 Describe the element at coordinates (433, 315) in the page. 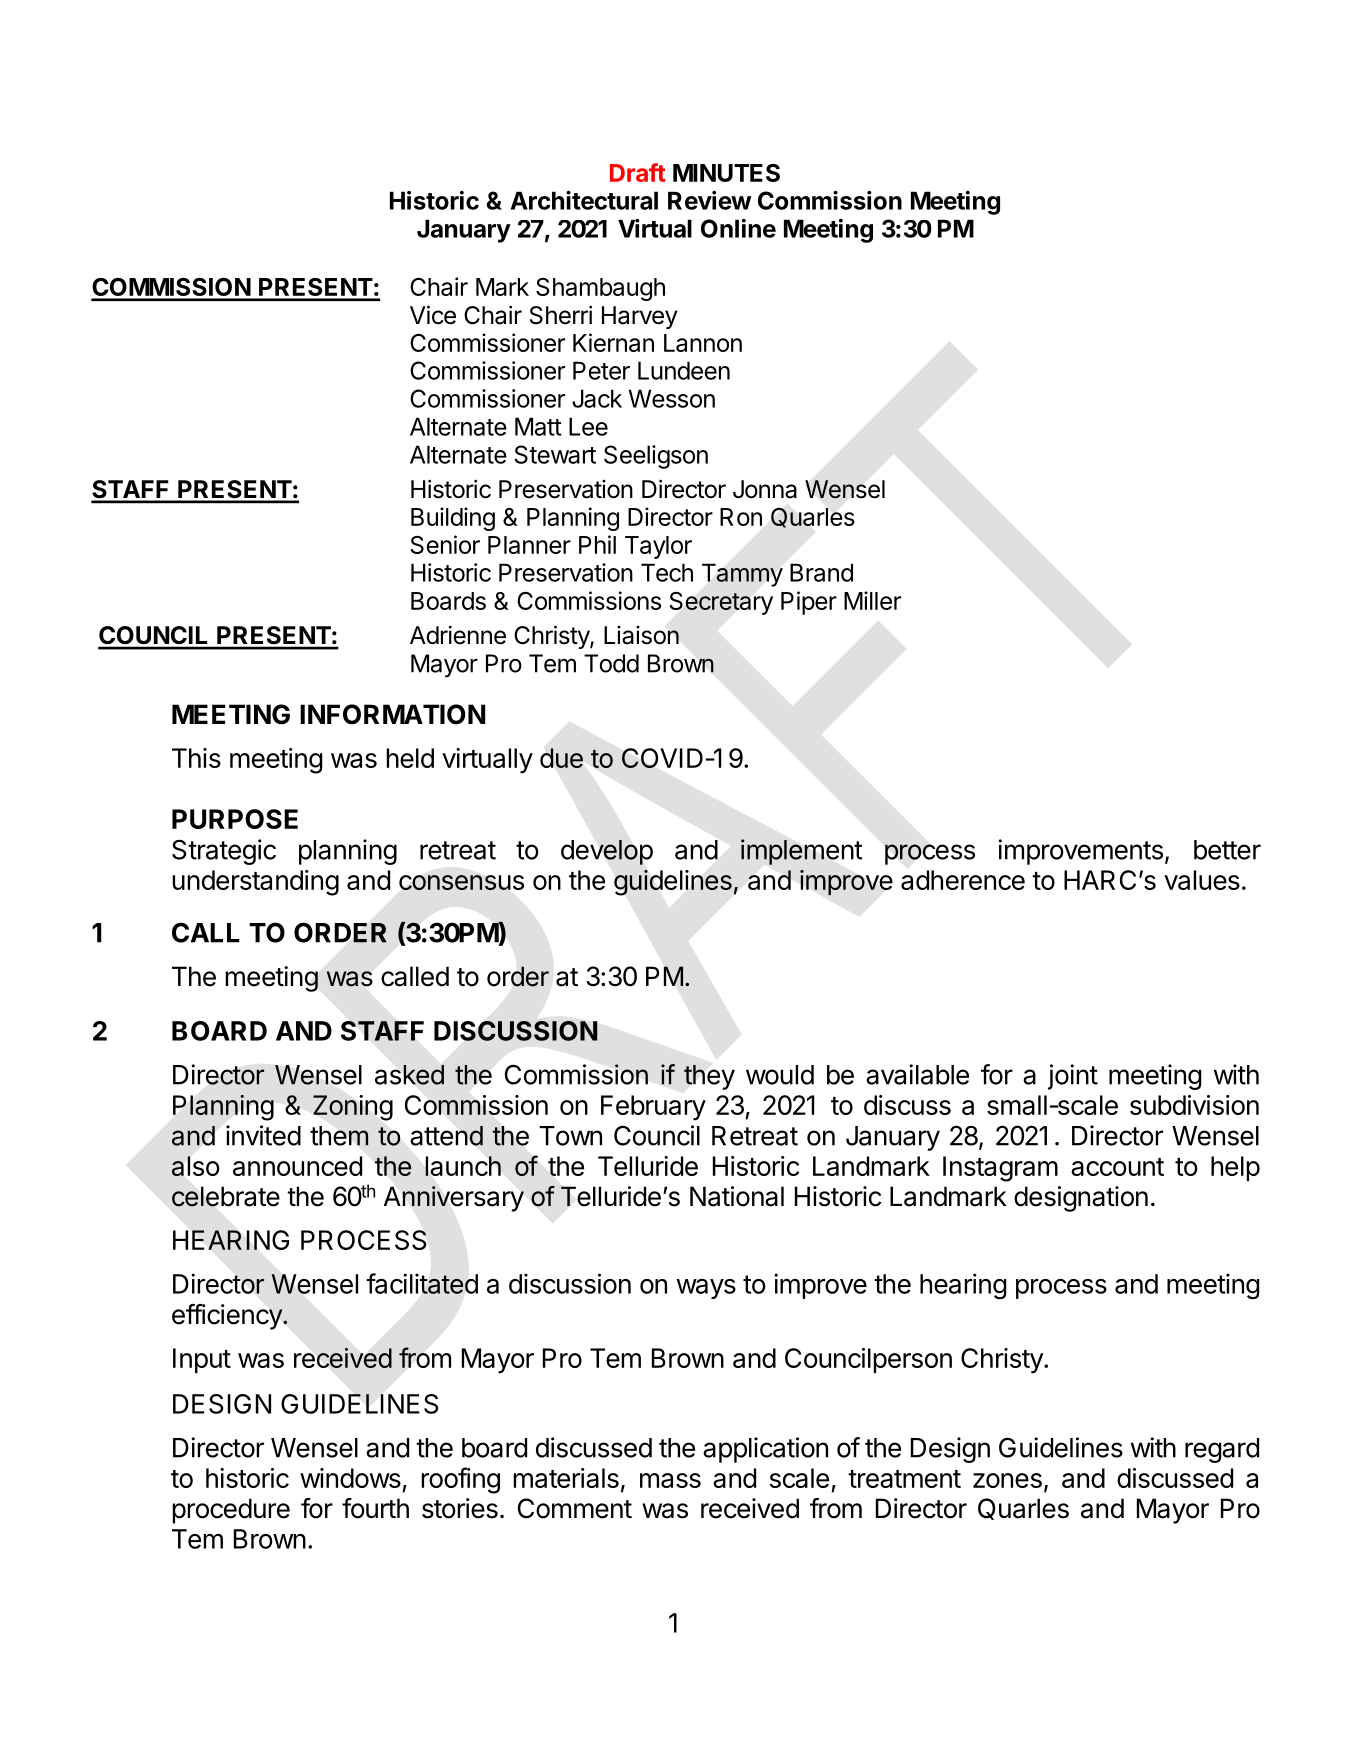

I see `Vice` at that location.
